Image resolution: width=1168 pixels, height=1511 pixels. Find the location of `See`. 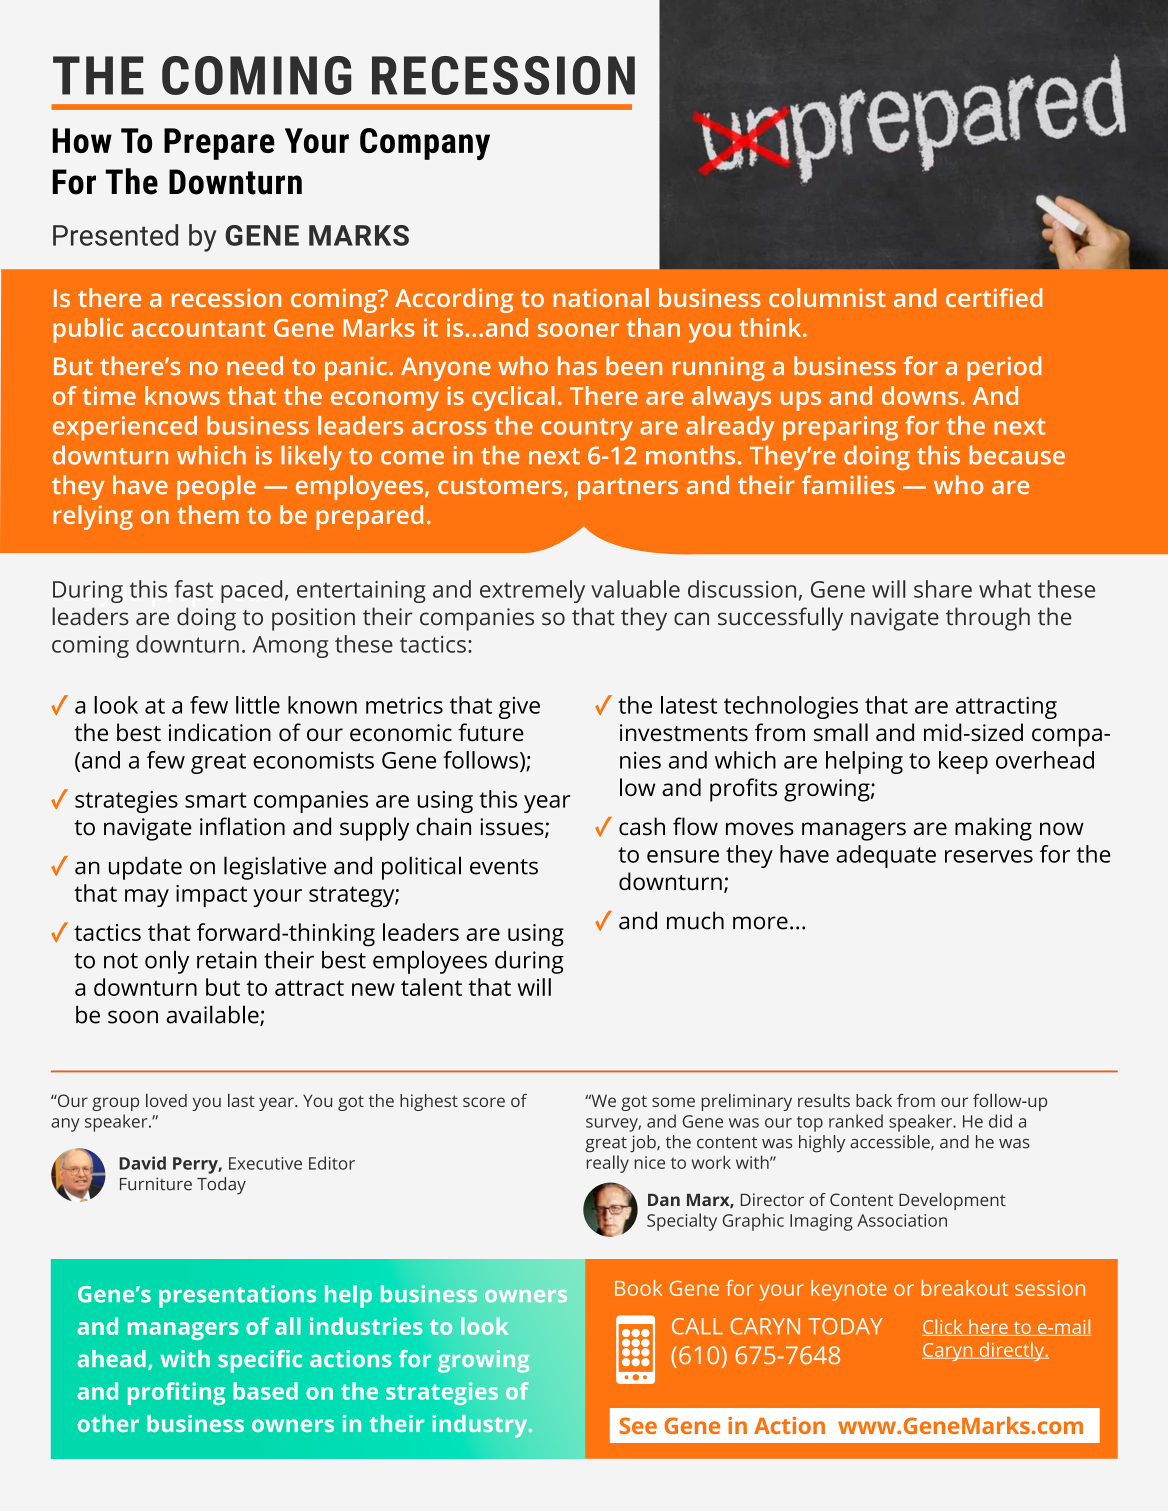

See is located at coordinates (638, 1425).
